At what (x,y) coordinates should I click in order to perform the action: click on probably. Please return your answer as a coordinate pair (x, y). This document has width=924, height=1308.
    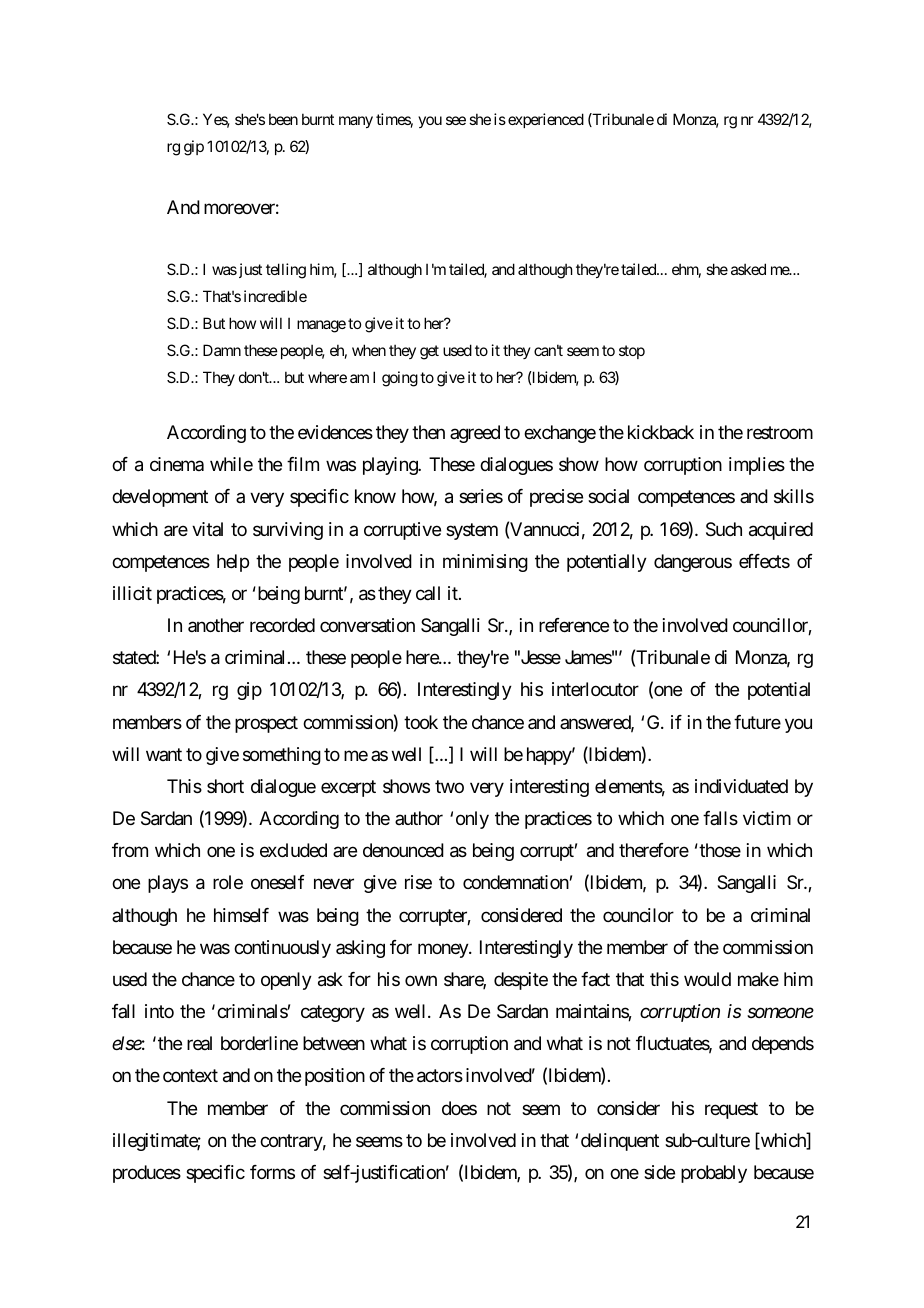
    Looking at the image, I should click on (714, 1174).
